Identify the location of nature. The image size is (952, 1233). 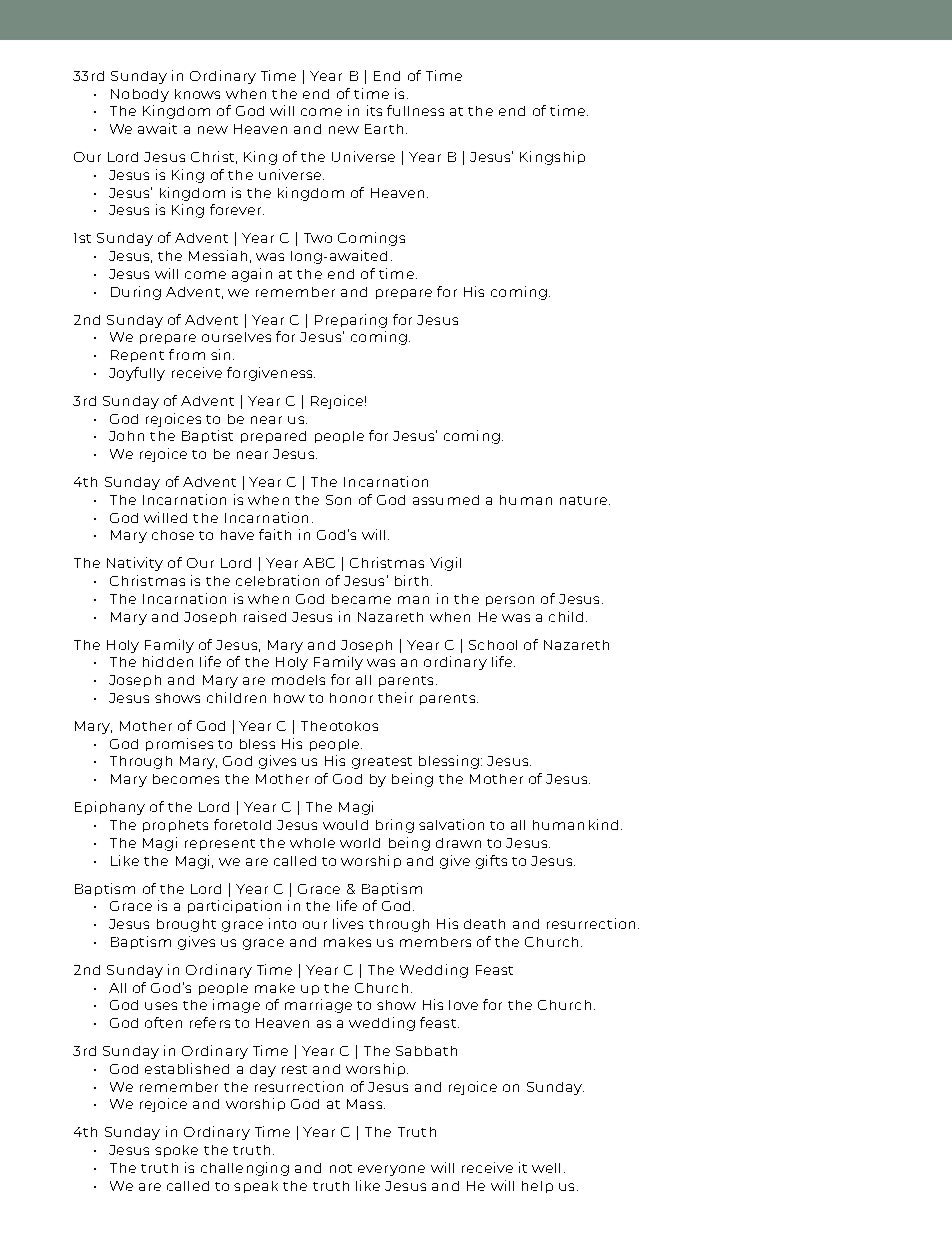
(585, 500).
